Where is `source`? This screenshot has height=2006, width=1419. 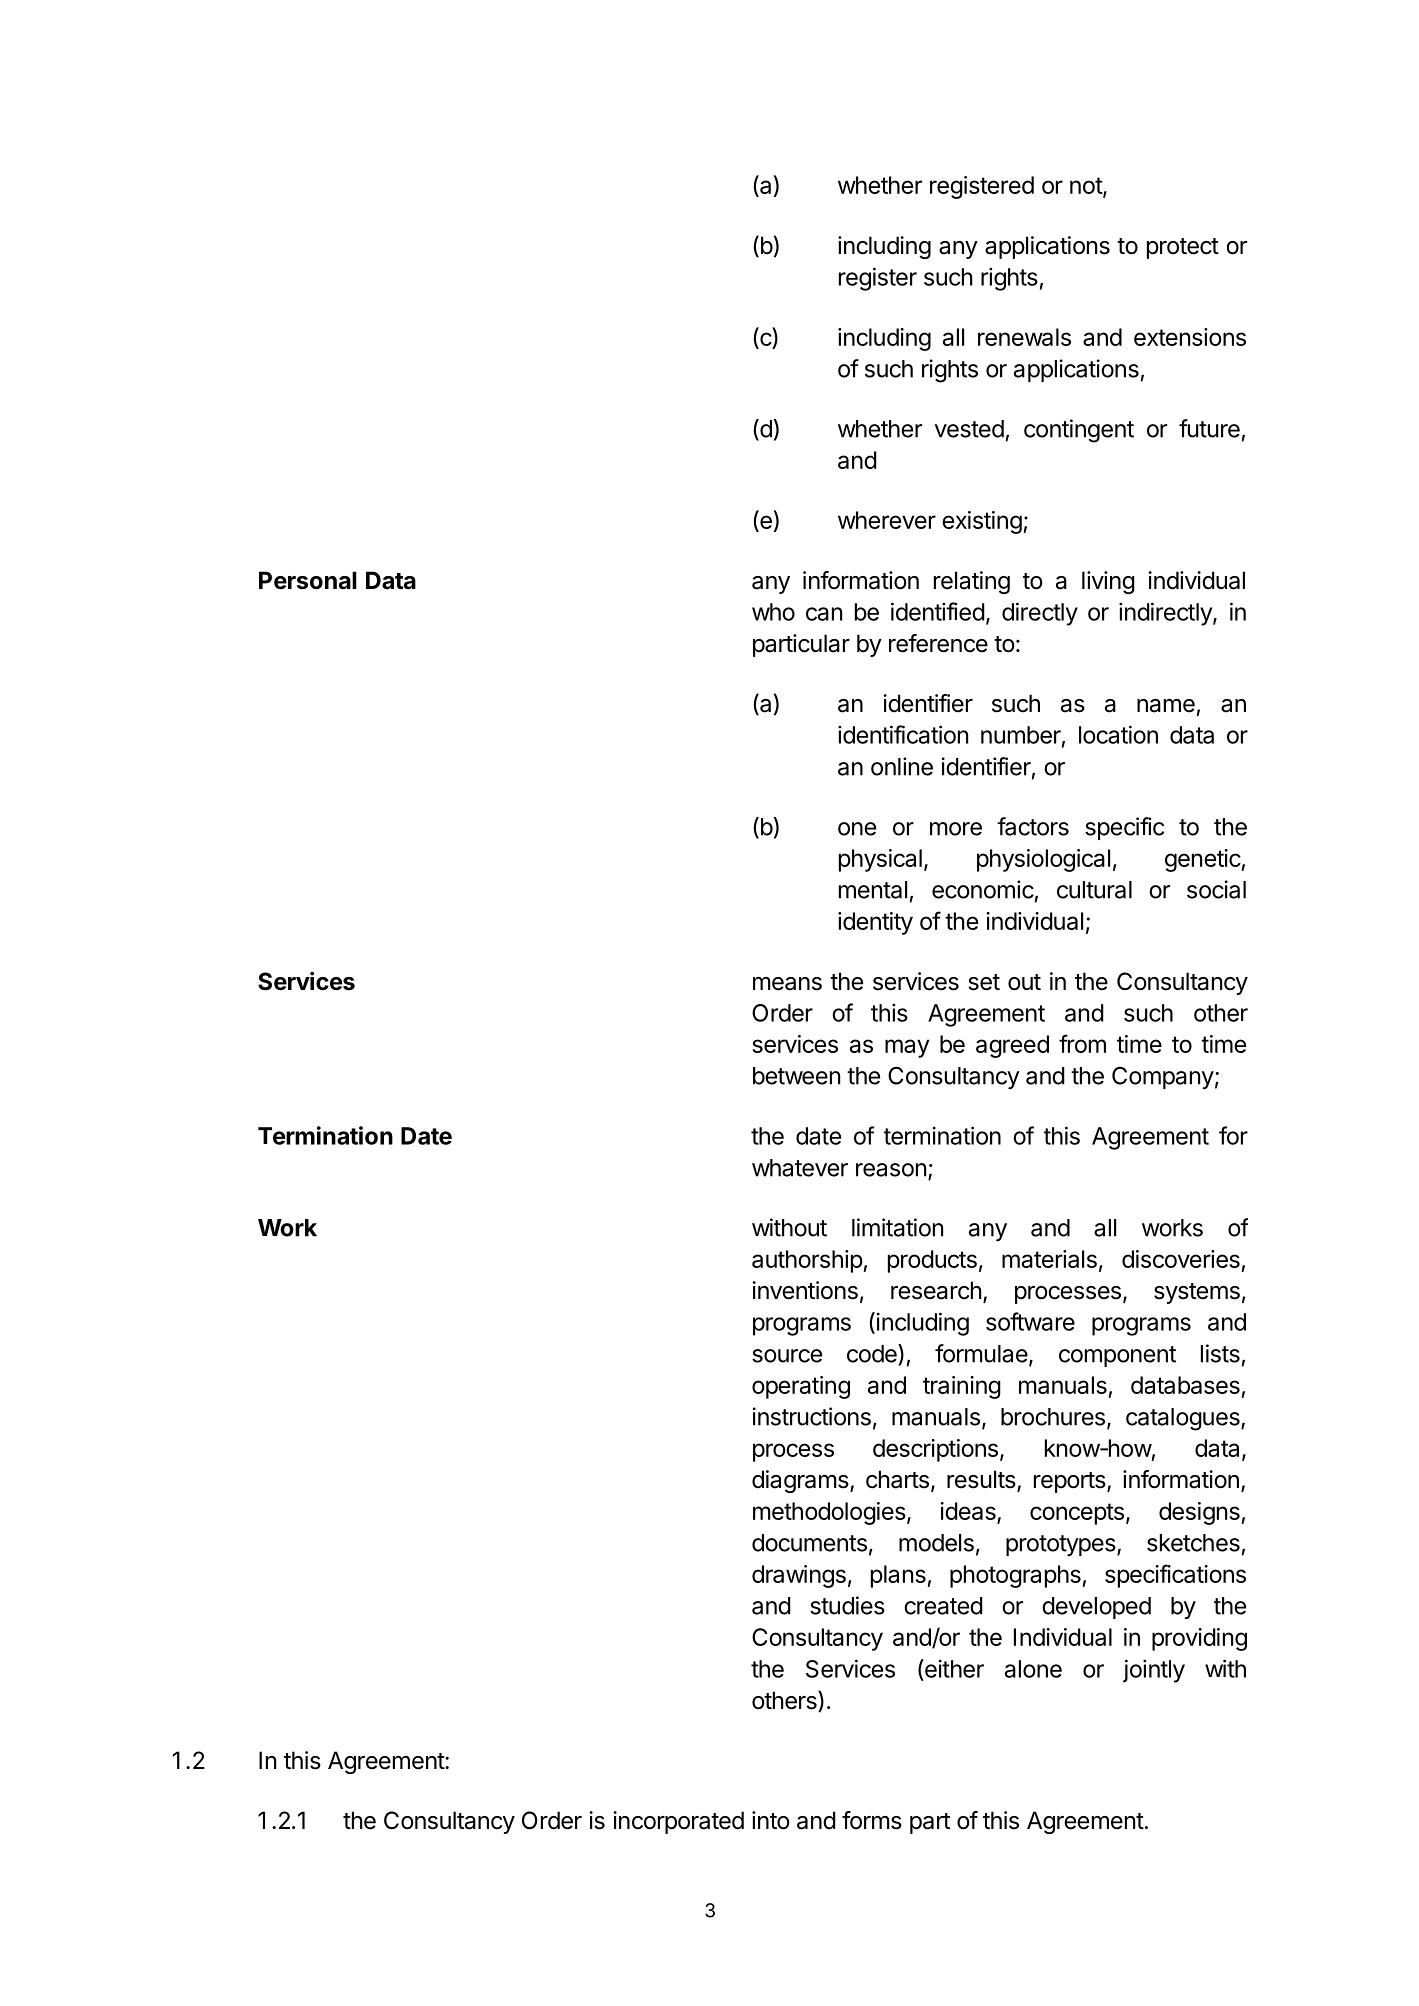 source is located at coordinates (787, 1356).
